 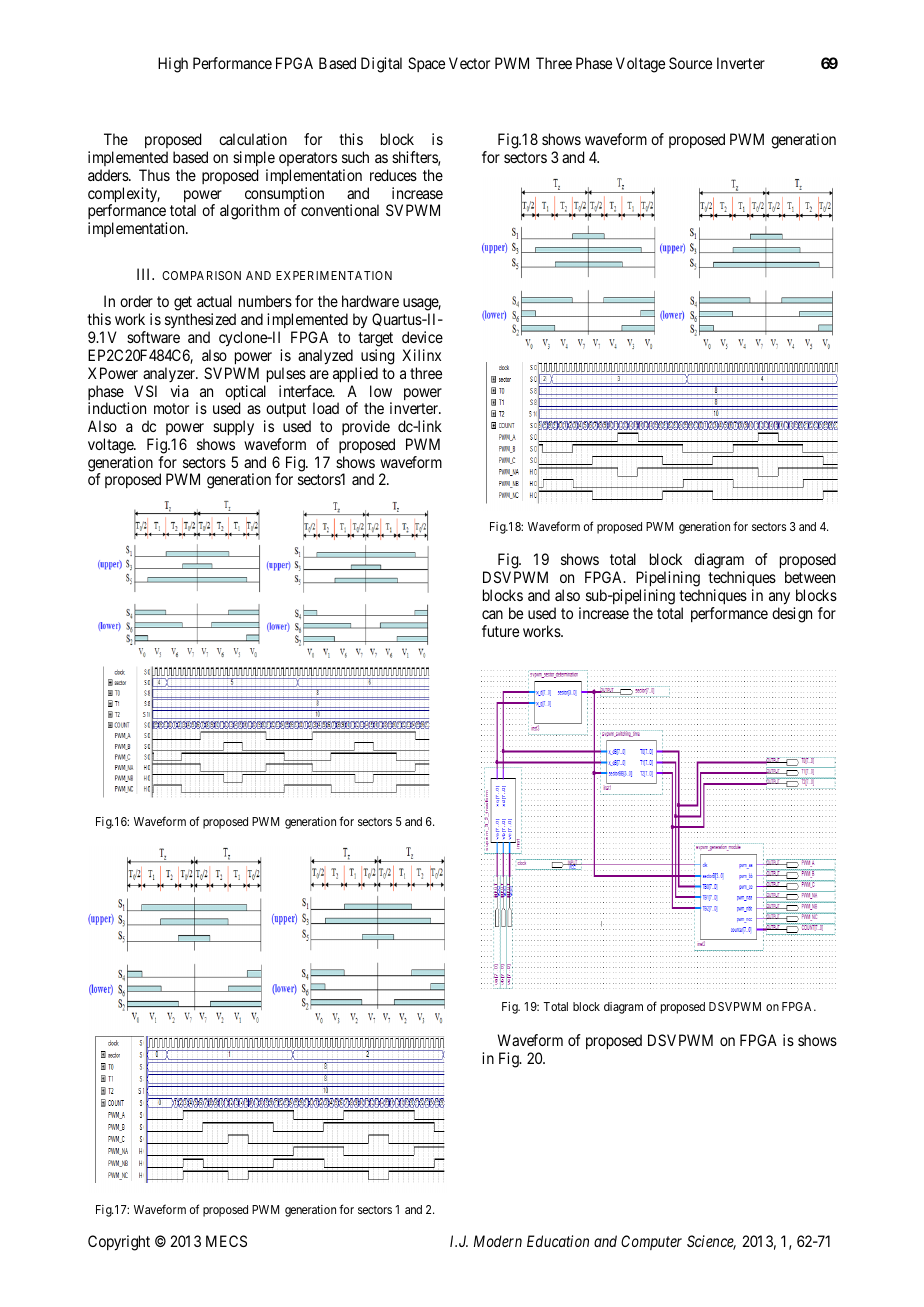 What do you see at coordinates (233, 428) in the screenshot?
I see `supply` at bounding box center [233, 428].
